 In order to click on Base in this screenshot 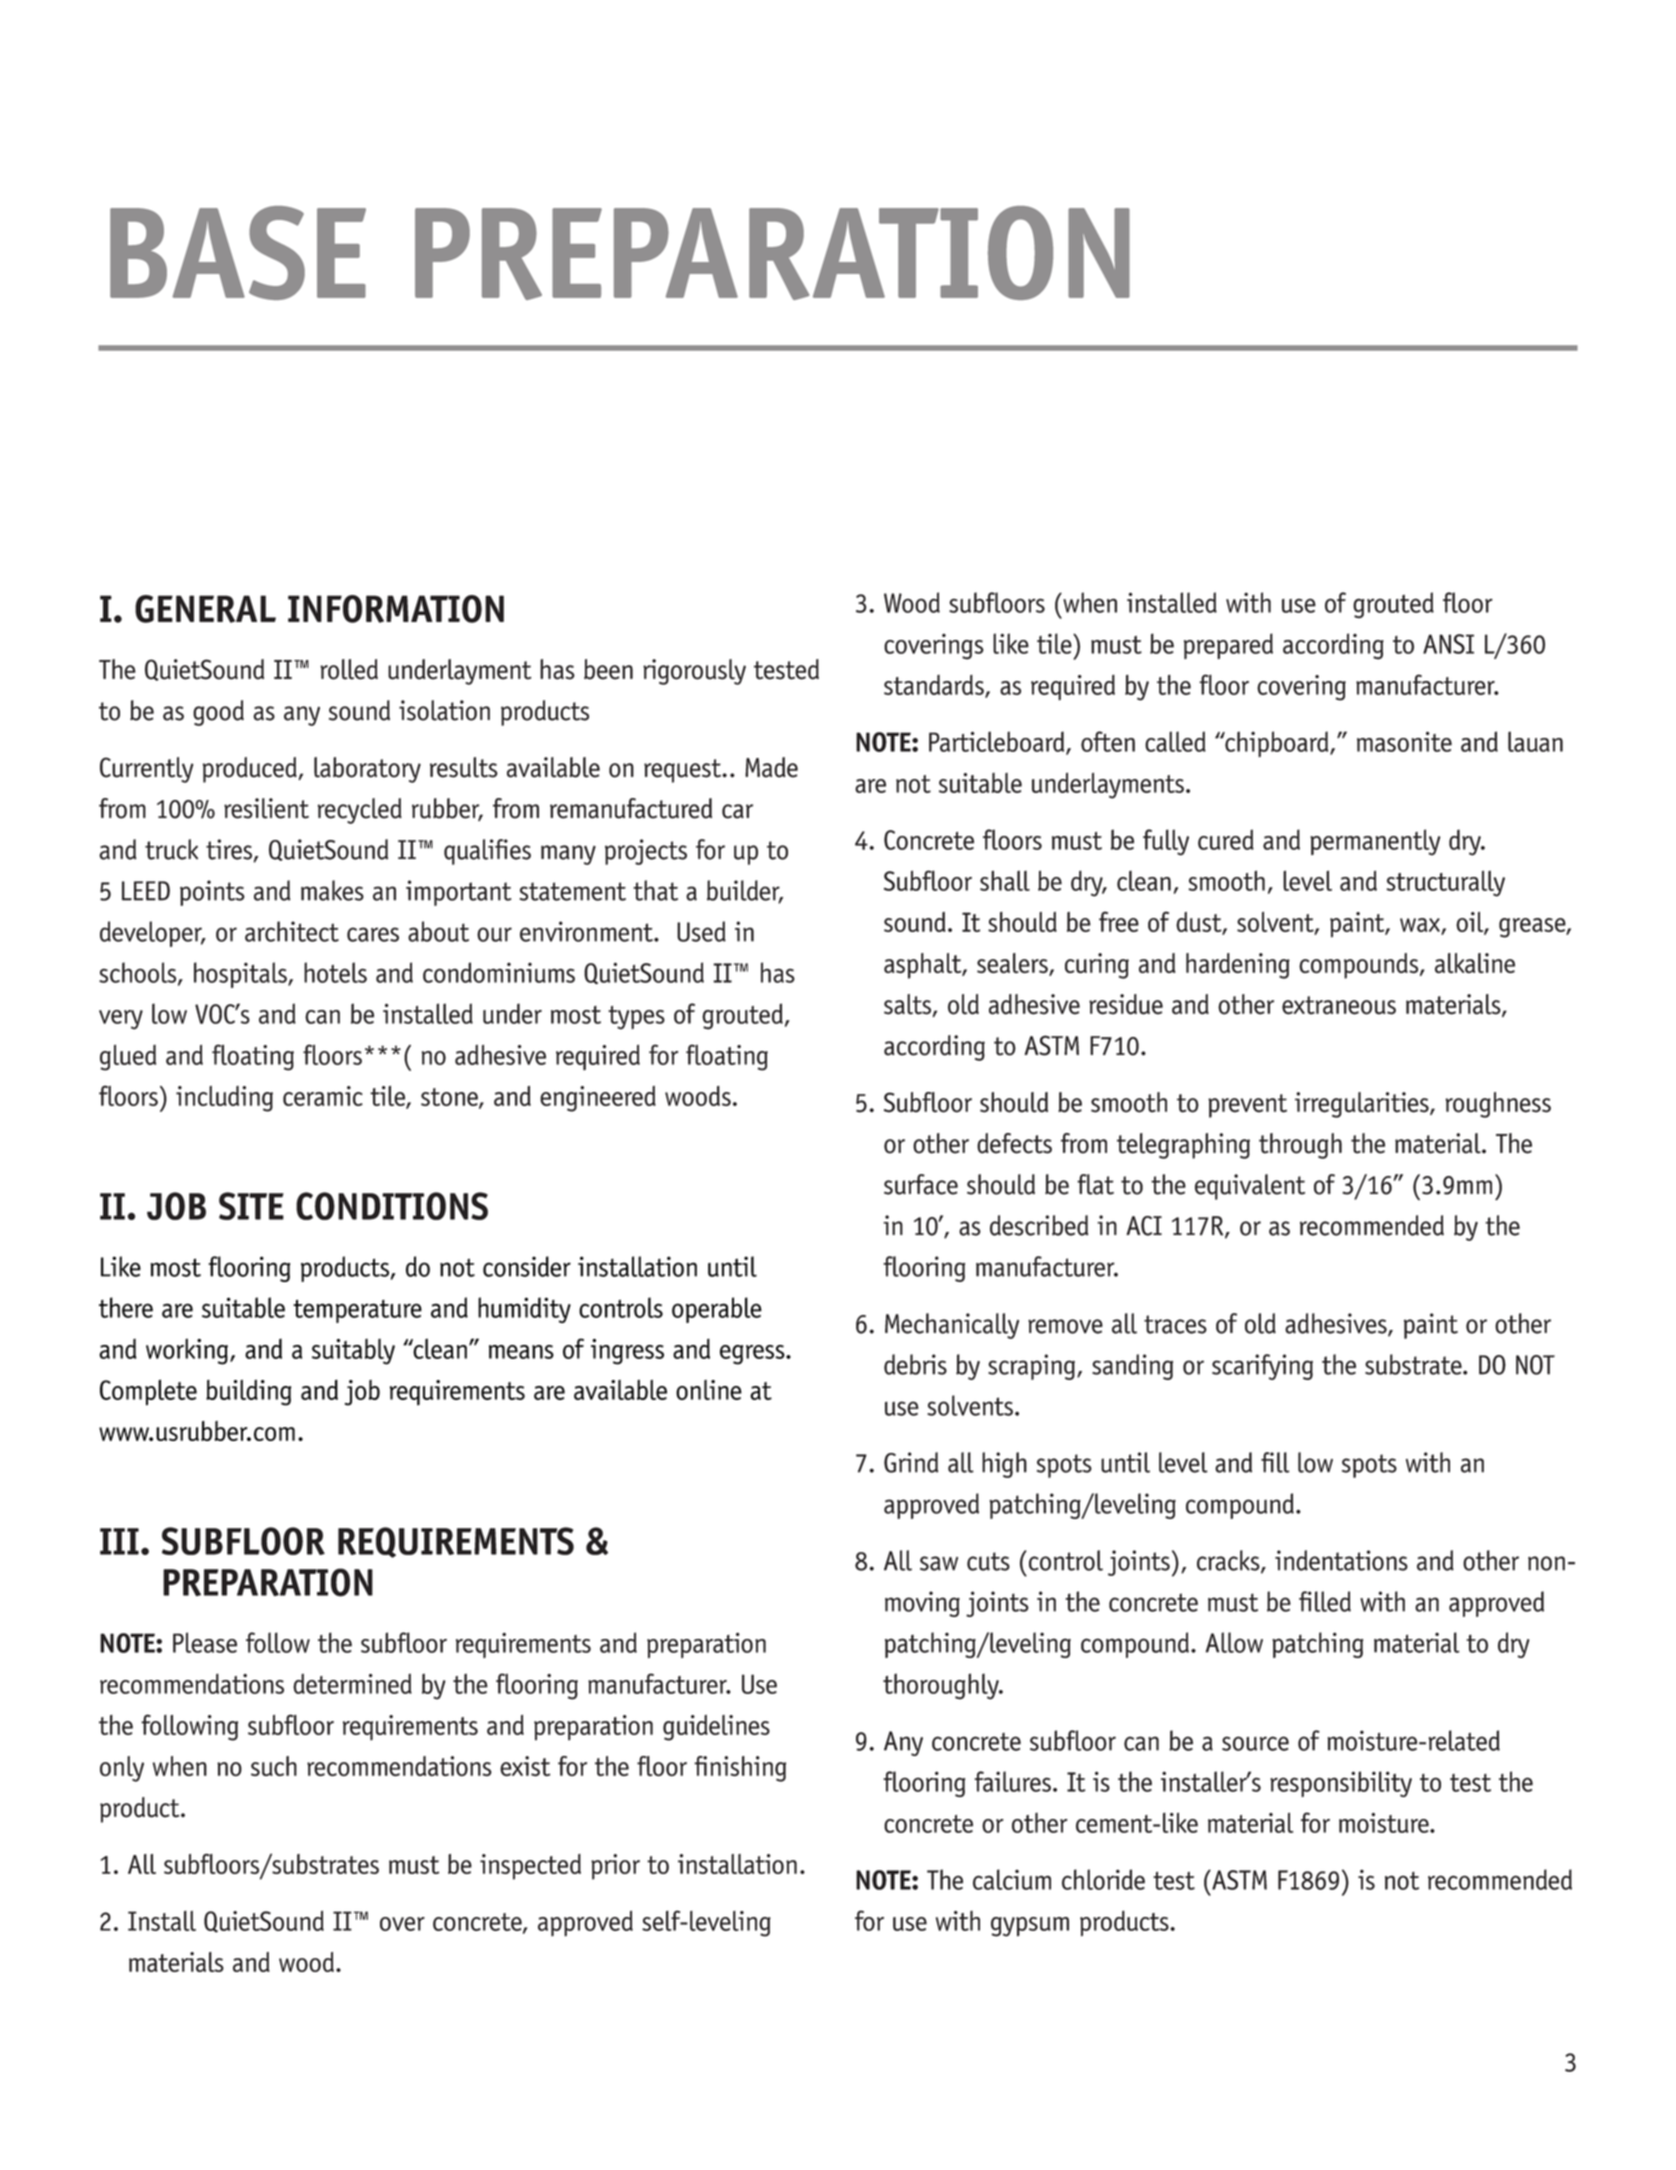, I will do `click(238, 253)`.
